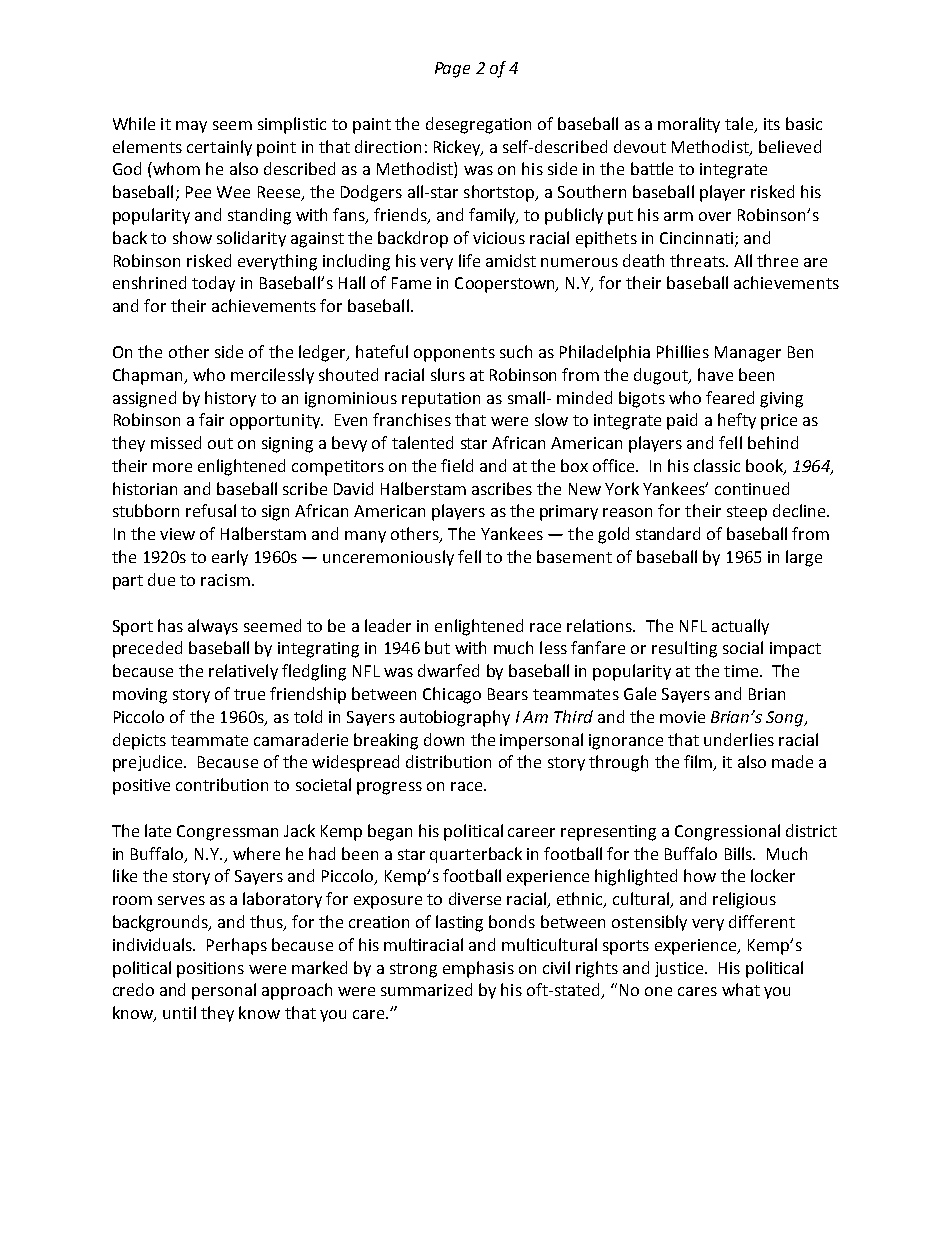  What do you see at coordinates (727, 832) in the screenshot?
I see `Congressional` at bounding box center [727, 832].
